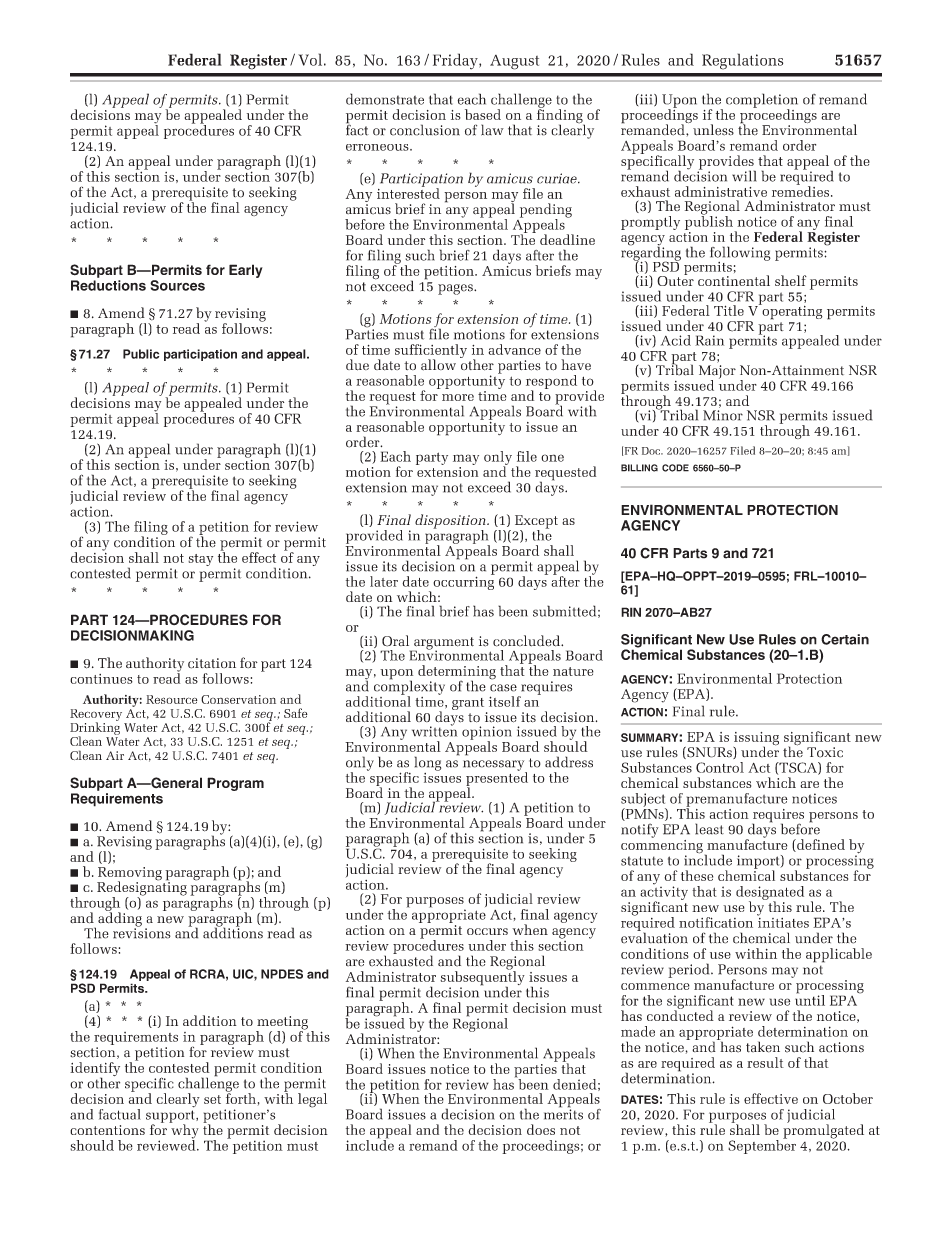 The height and width of the screenshot is (1233, 952). I want to click on completion, so click(762, 101).
